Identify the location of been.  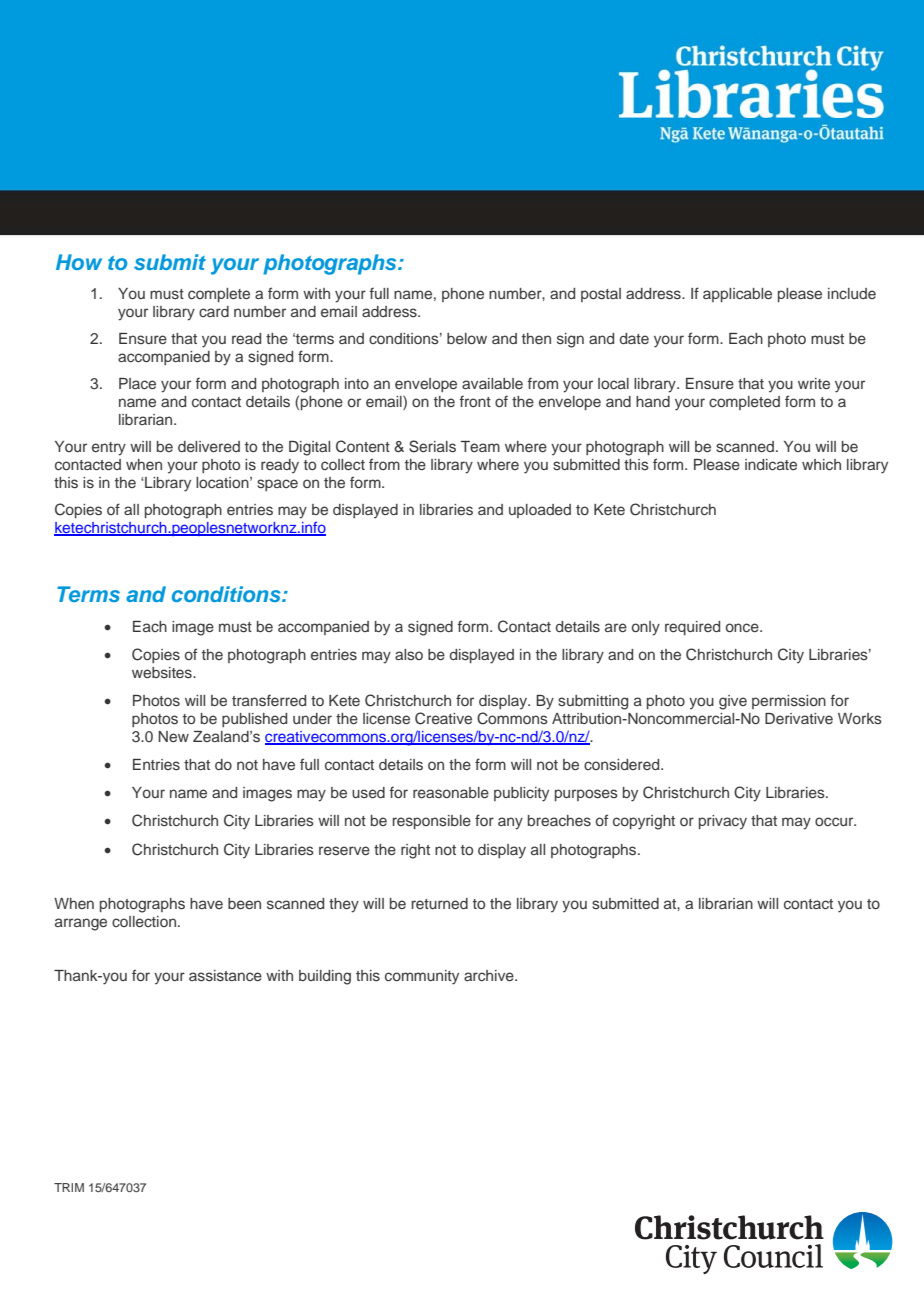
(244, 903).
